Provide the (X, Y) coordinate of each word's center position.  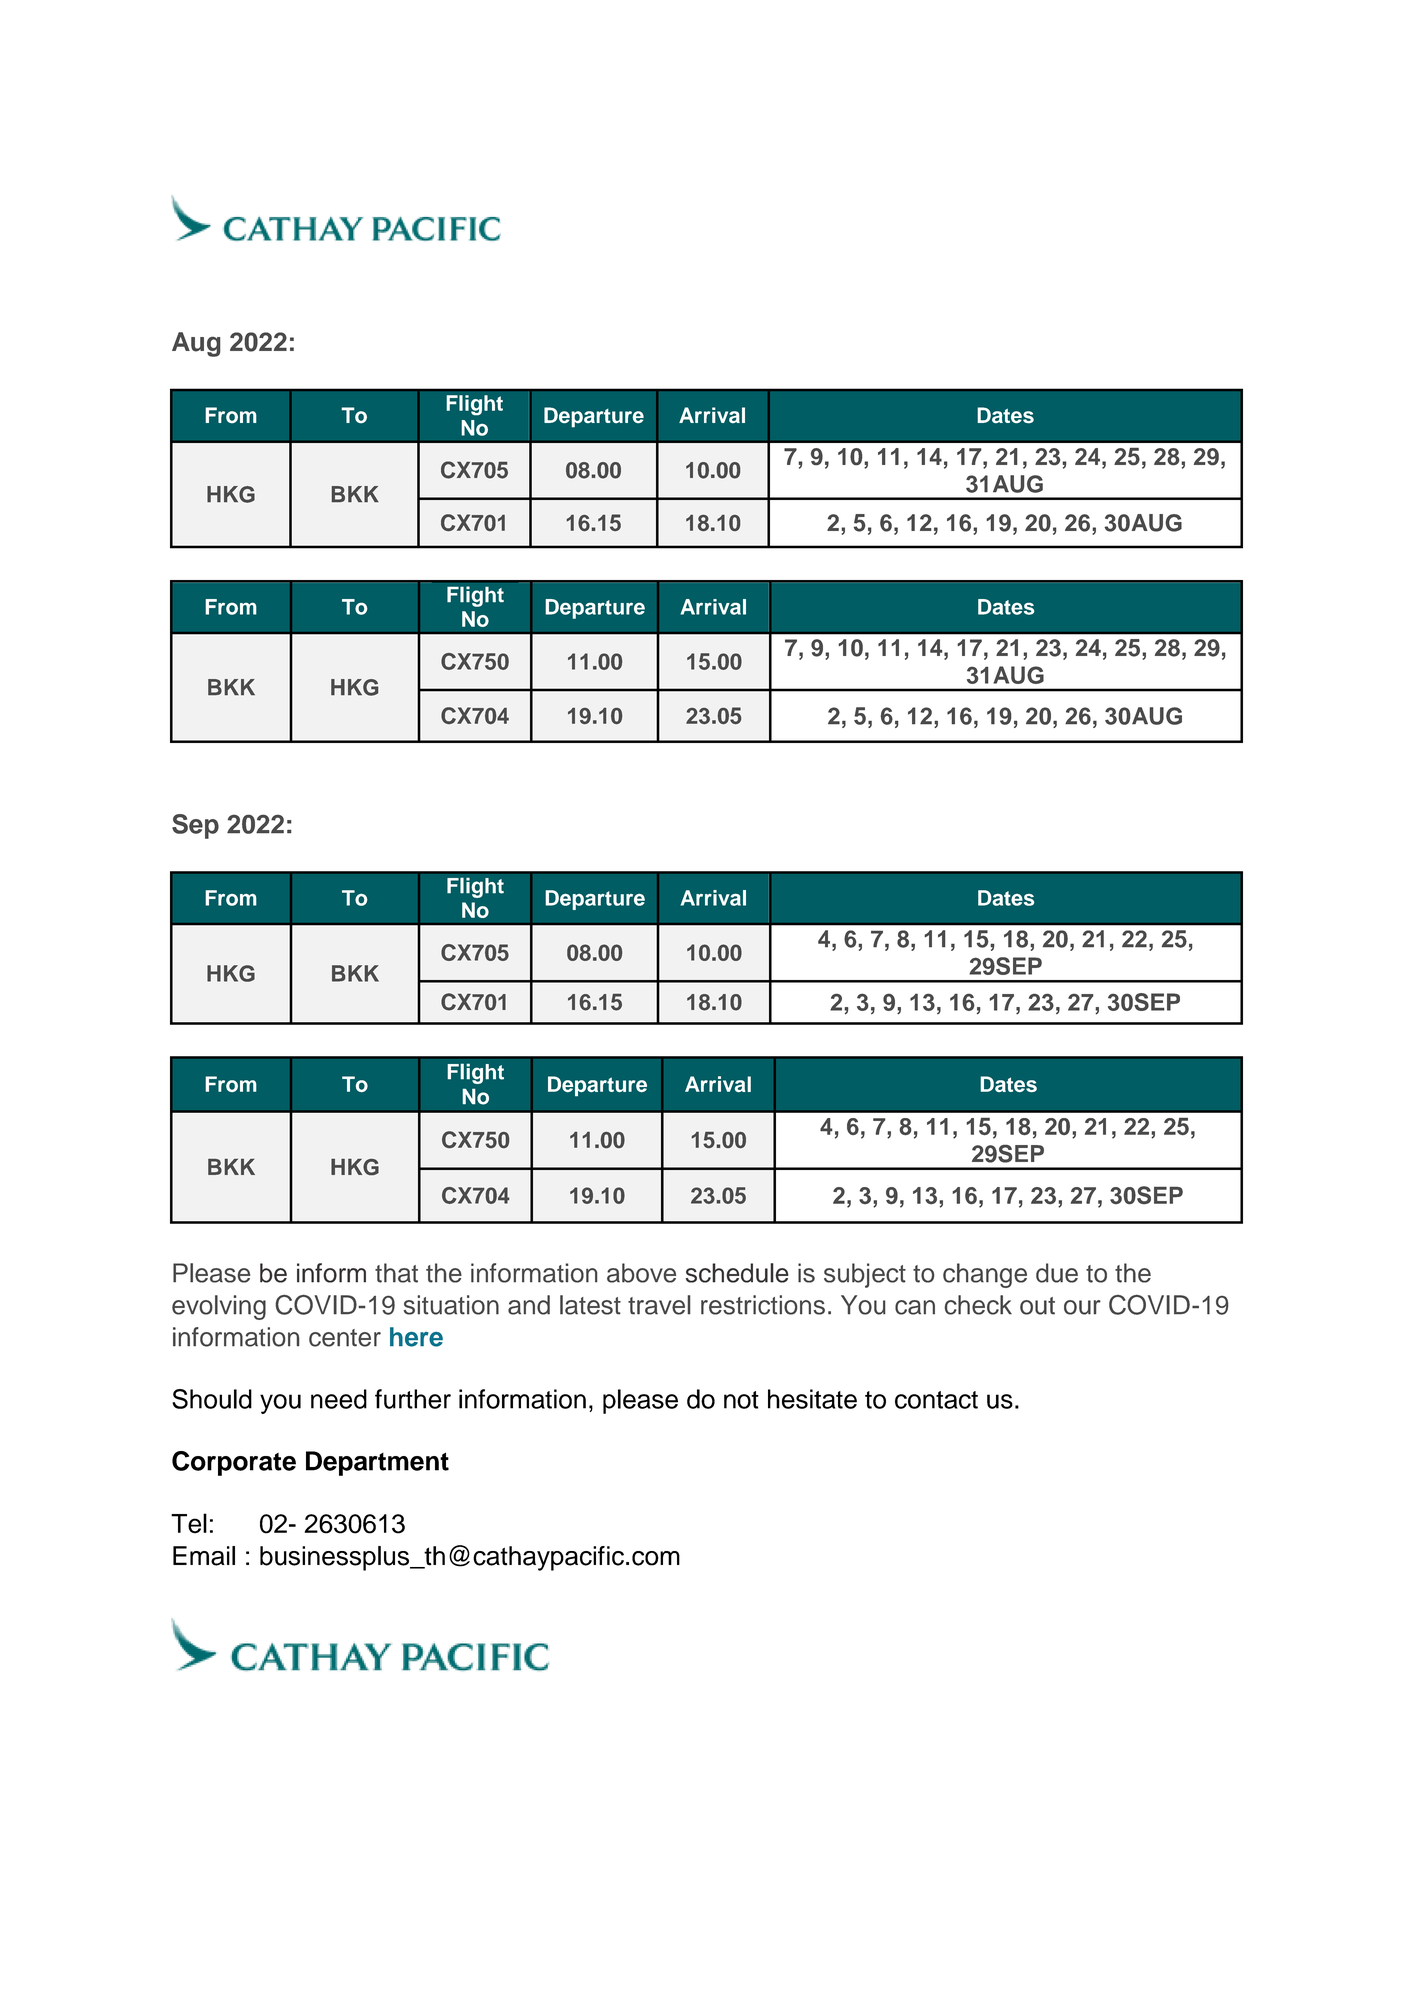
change (985, 1275)
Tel (189, 1523)
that (396, 1273)
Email (204, 1556)
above (641, 1273)
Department (377, 1463)
